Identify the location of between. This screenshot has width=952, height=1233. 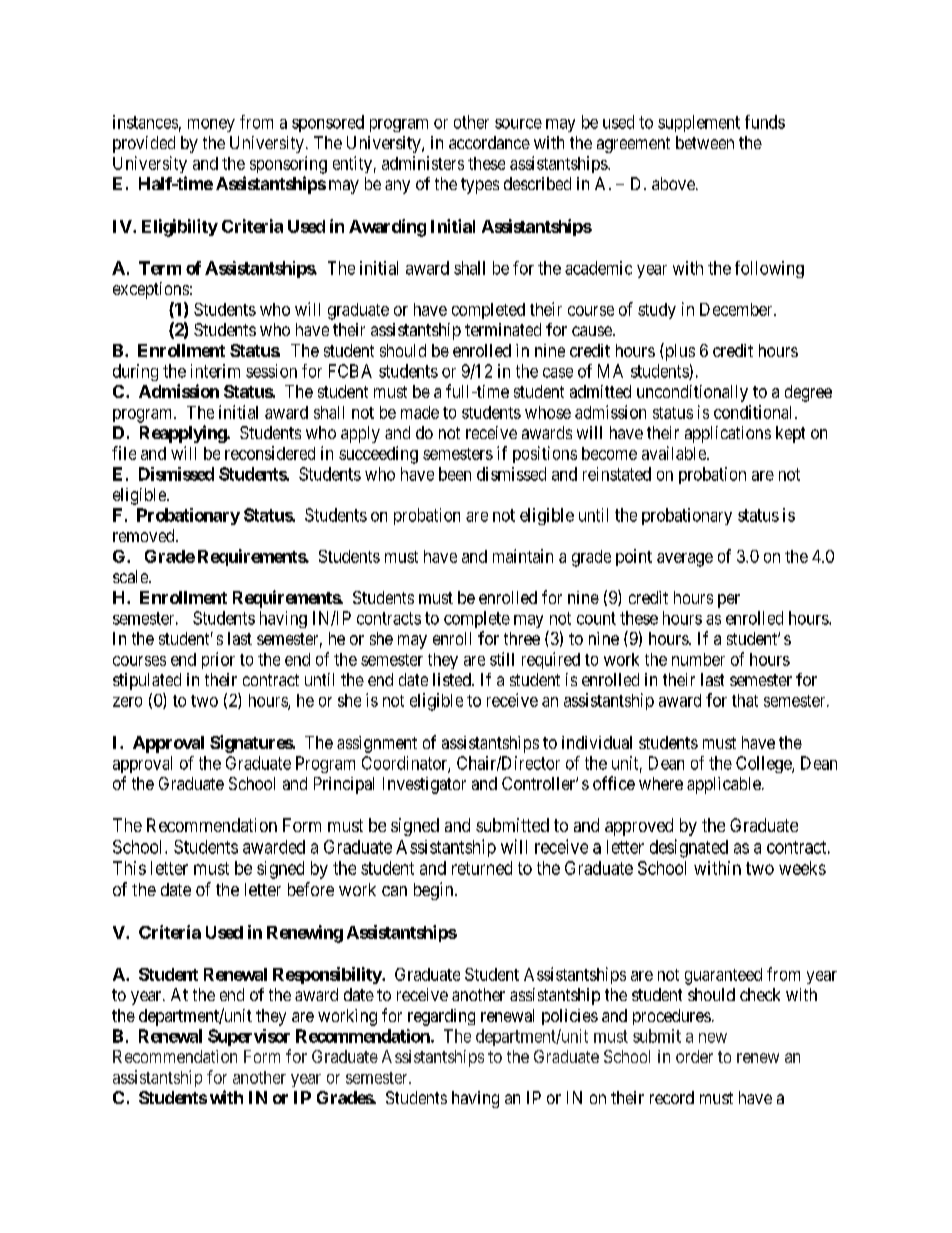
(705, 142).
